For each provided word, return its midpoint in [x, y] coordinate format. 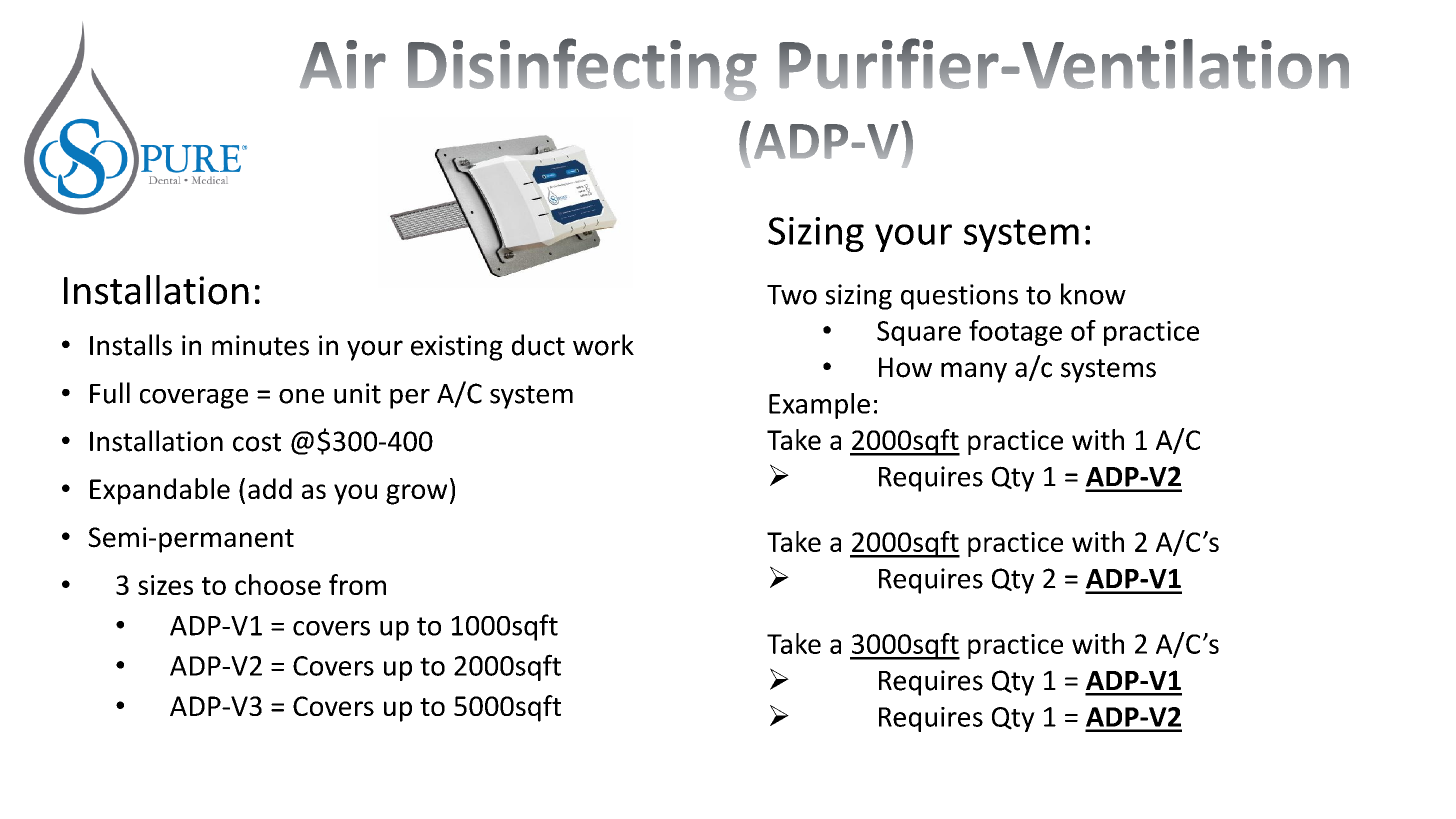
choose [278, 584]
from [357, 584]
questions [959, 297]
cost [257, 442]
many [974, 372]
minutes [260, 345]
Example [819, 406]
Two [792, 295]
